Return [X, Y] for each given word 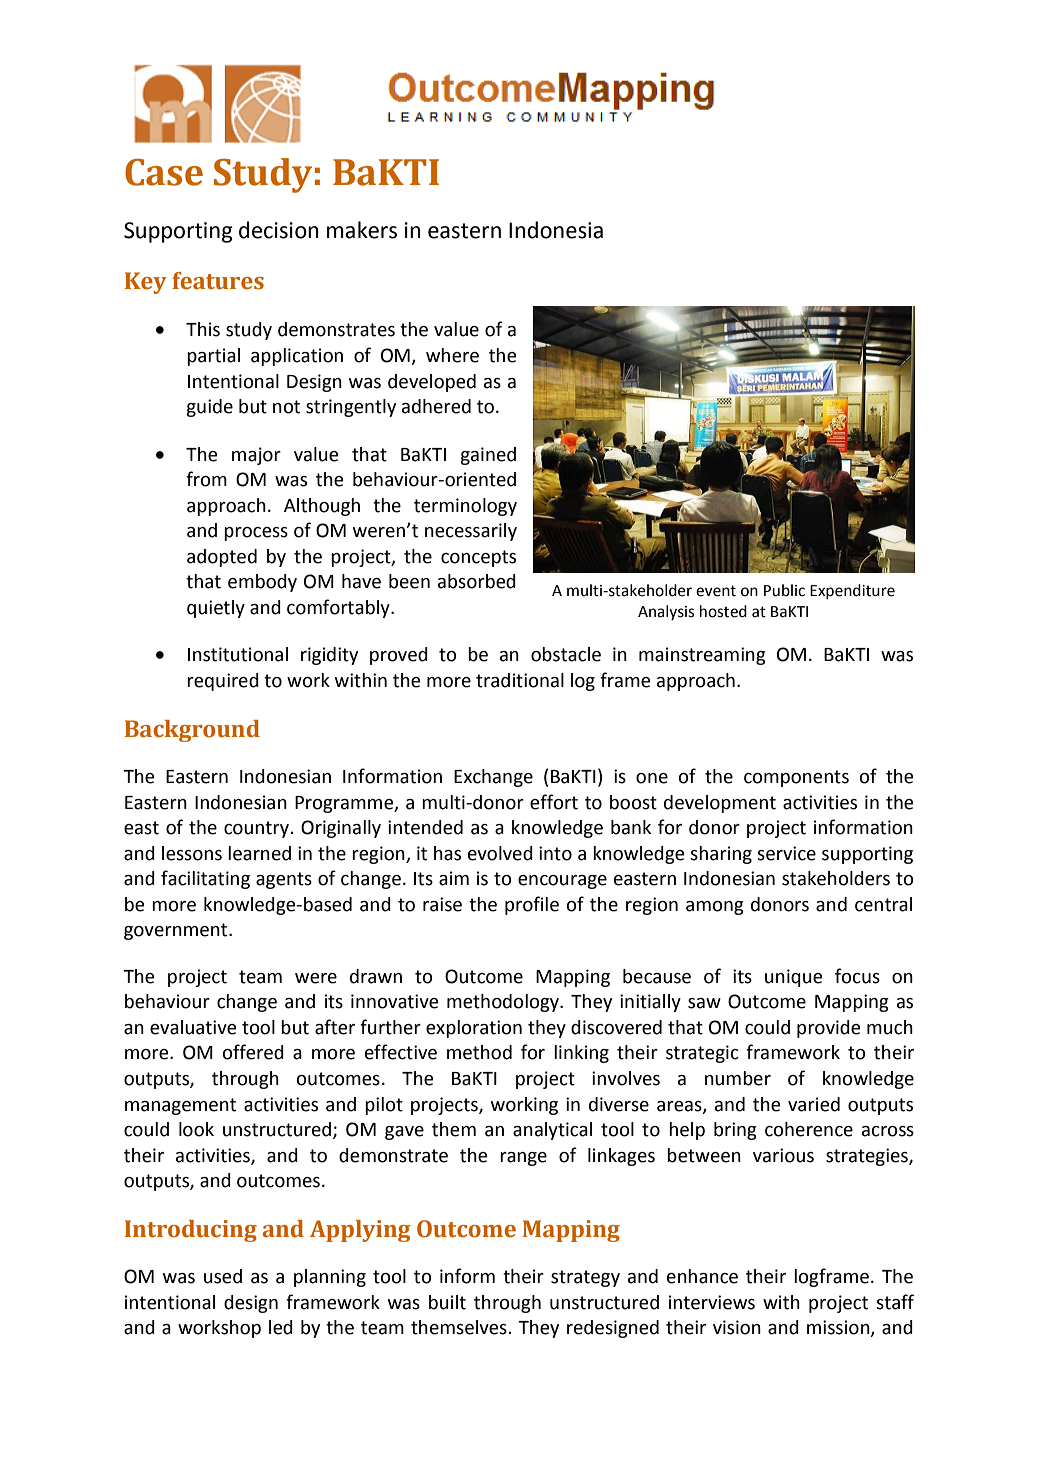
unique [793, 978]
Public [784, 590]
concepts [478, 558]
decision [279, 230]
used [223, 1276]
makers [362, 230]
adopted [222, 558]
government [177, 931]
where [452, 355]
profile [532, 905]
